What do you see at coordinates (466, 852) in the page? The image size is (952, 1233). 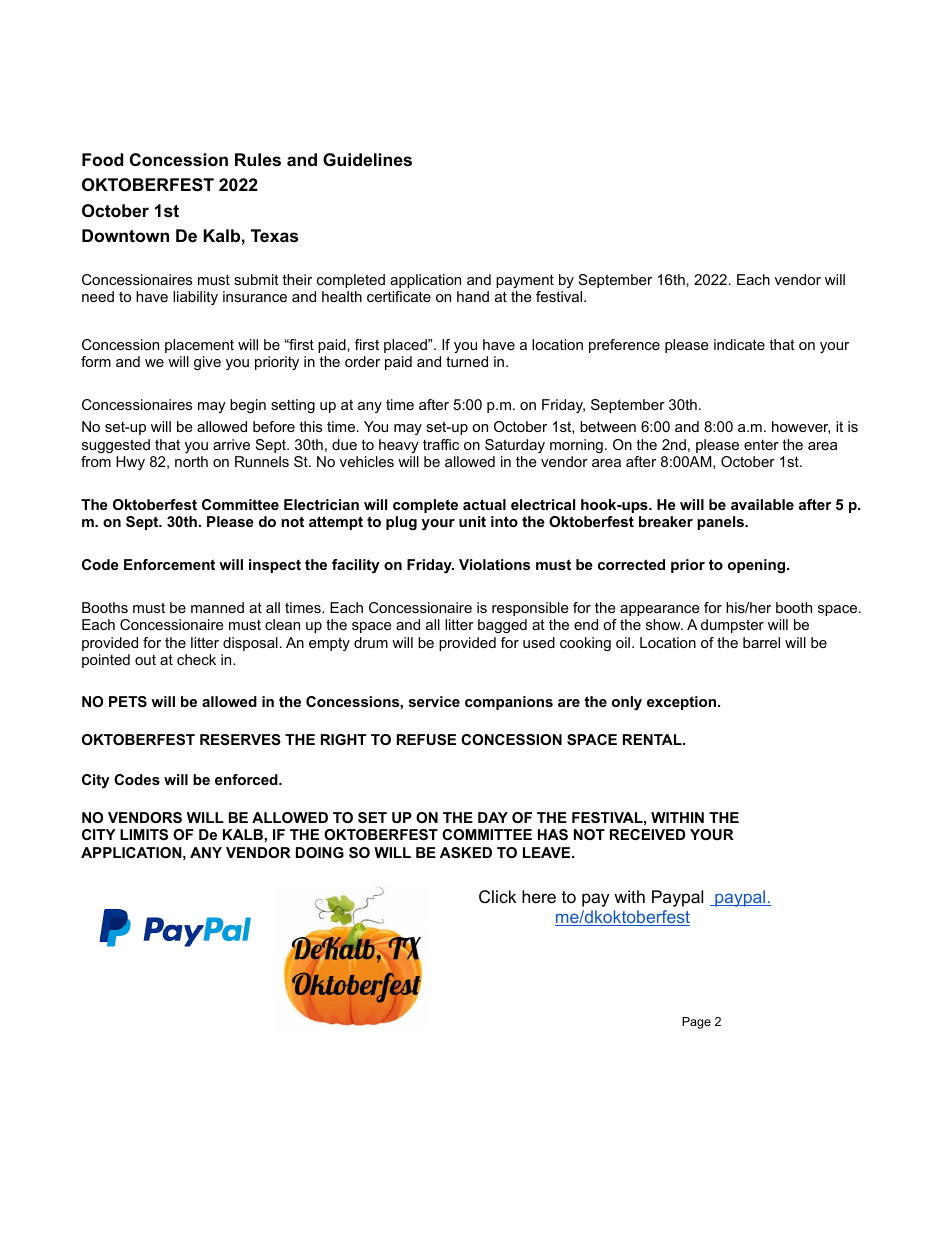 I see `ASKED` at bounding box center [466, 852].
